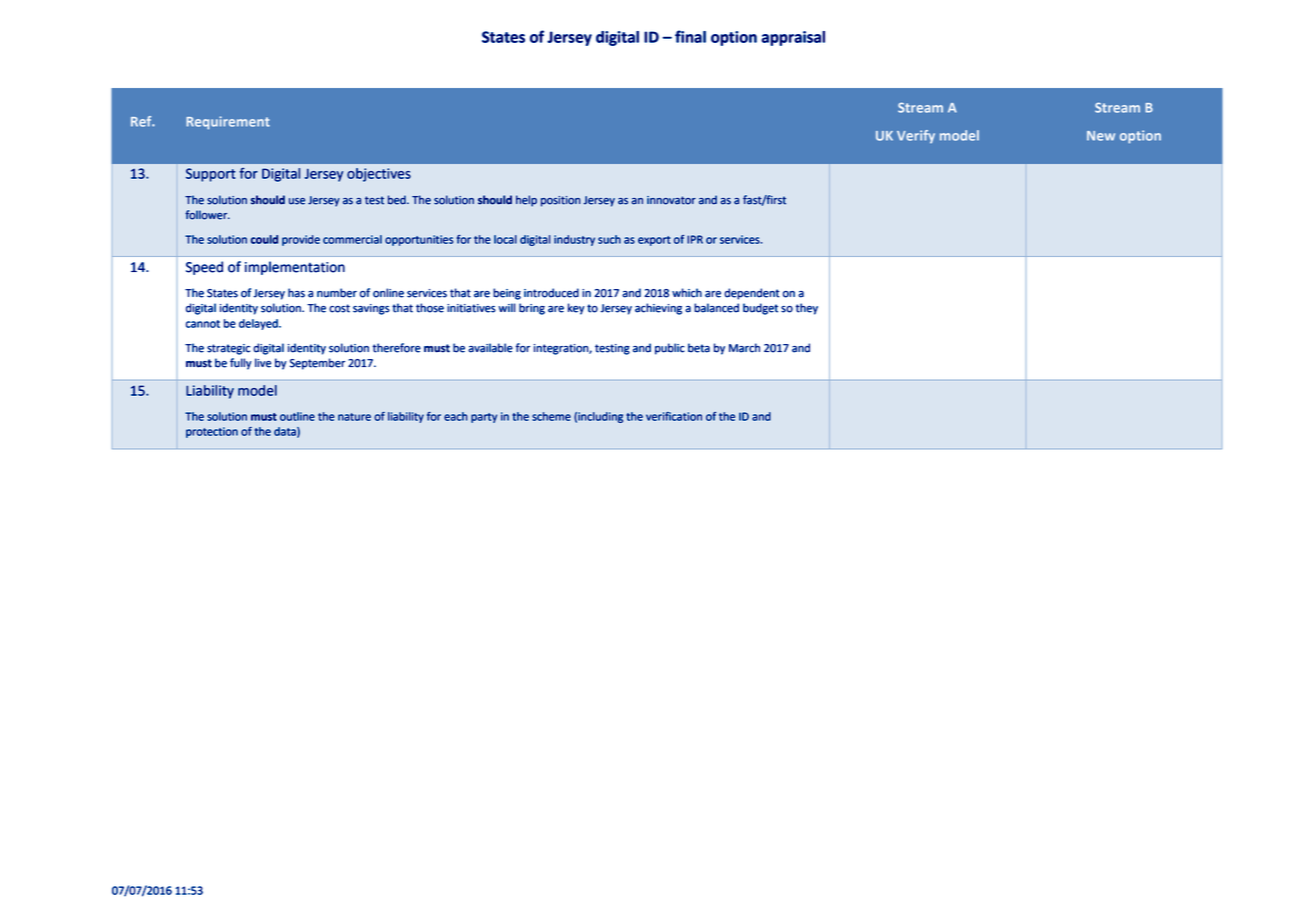 This image has width=1308, height=924. What do you see at coordinates (658, 309) in the image?
I see `achieving` at bounding box center [658, 309].
